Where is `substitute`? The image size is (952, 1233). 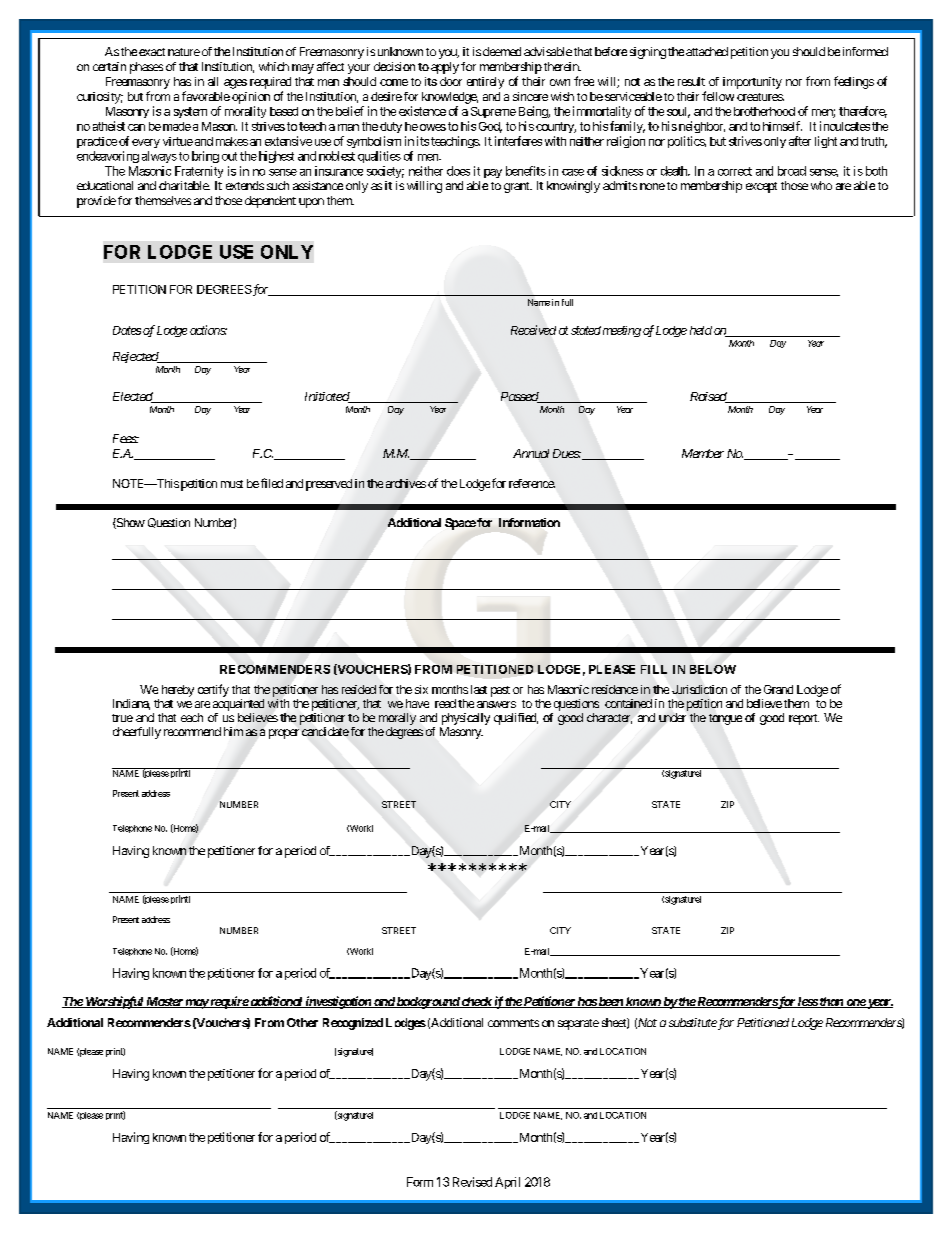
substitute is located at coordinates (693, 1022).
